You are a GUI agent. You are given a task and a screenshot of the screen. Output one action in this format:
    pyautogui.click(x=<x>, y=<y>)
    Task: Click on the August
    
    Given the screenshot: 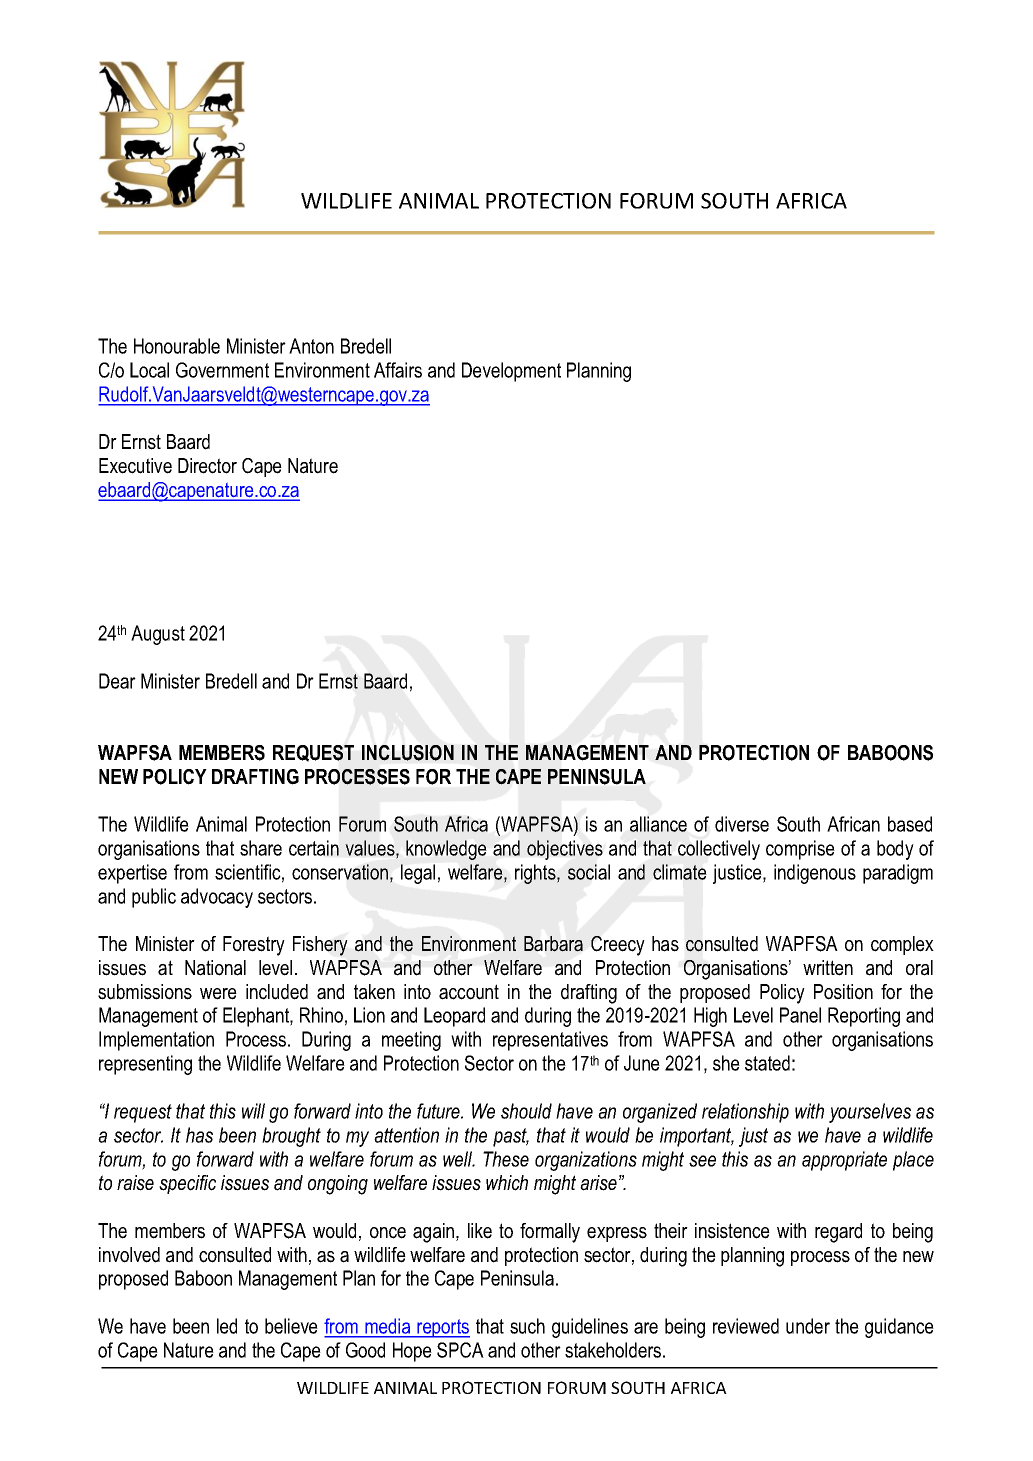 What is the action you would take?
    pyautogui.click(x=158, y=635)
